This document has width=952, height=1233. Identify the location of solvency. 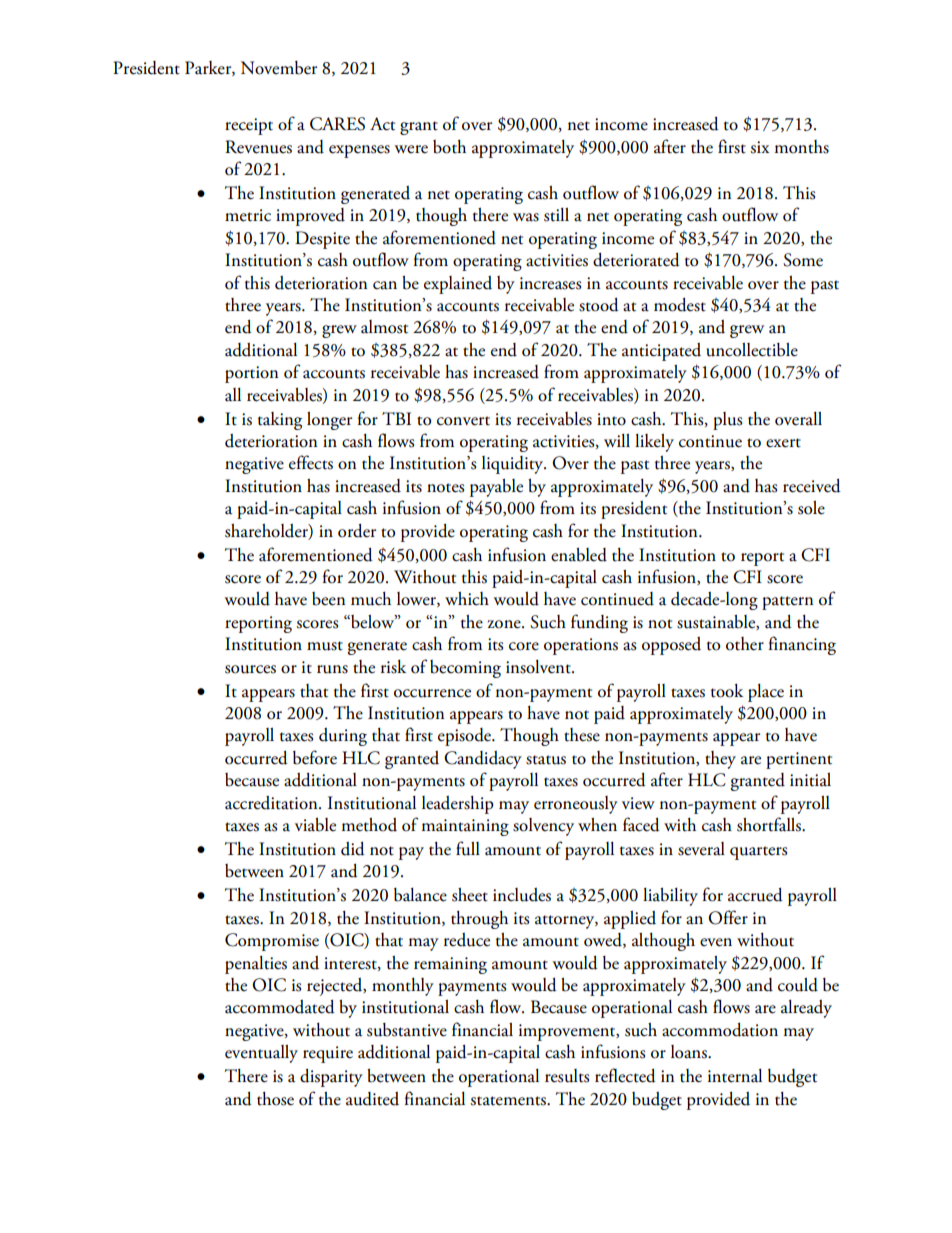
(543, 827).
